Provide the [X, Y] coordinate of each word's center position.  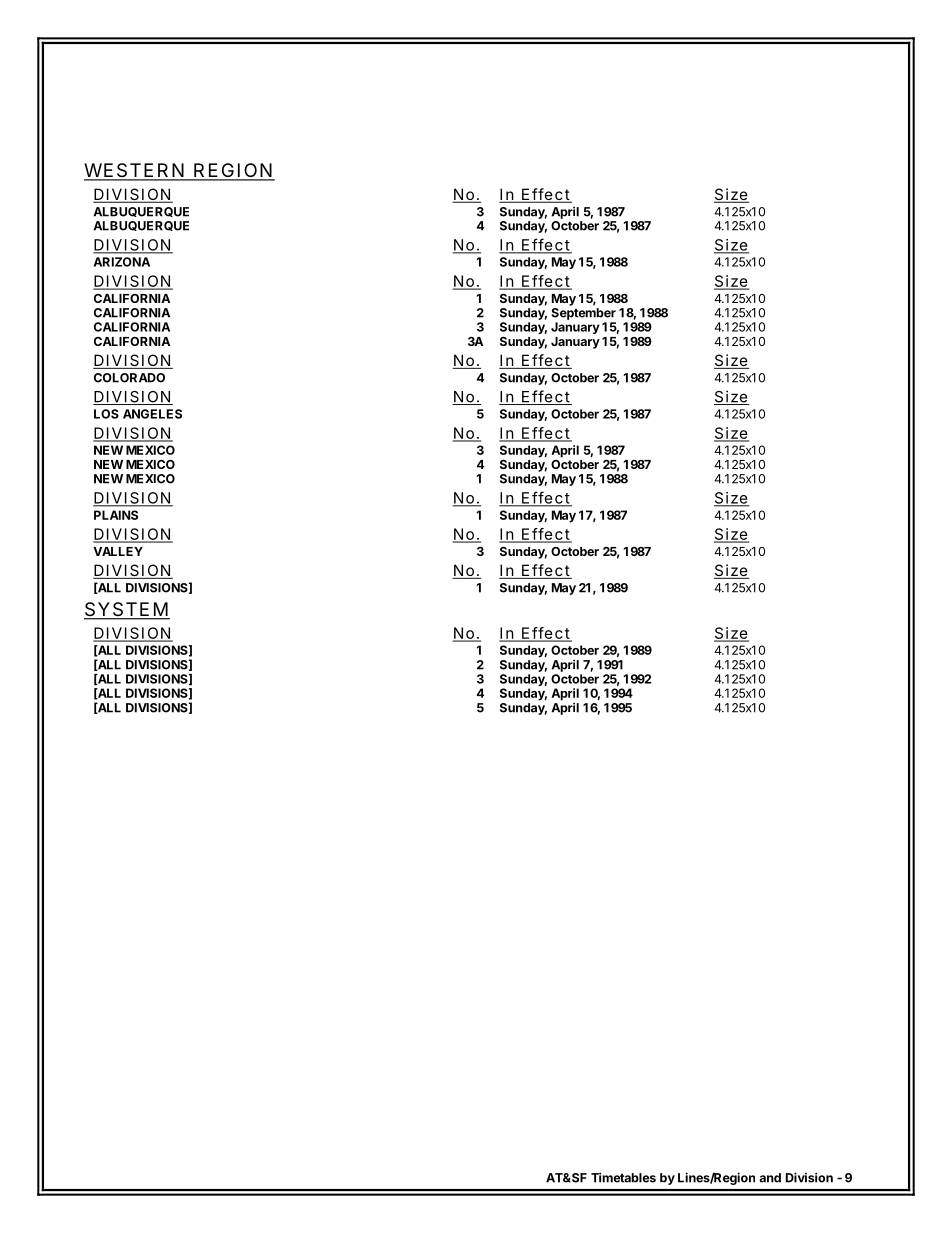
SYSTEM [127, 610]
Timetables [623, 1177]
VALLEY [118, 551]
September [583, 314]
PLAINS [116, 515]
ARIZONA [122, 262]
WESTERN [136, 171]
